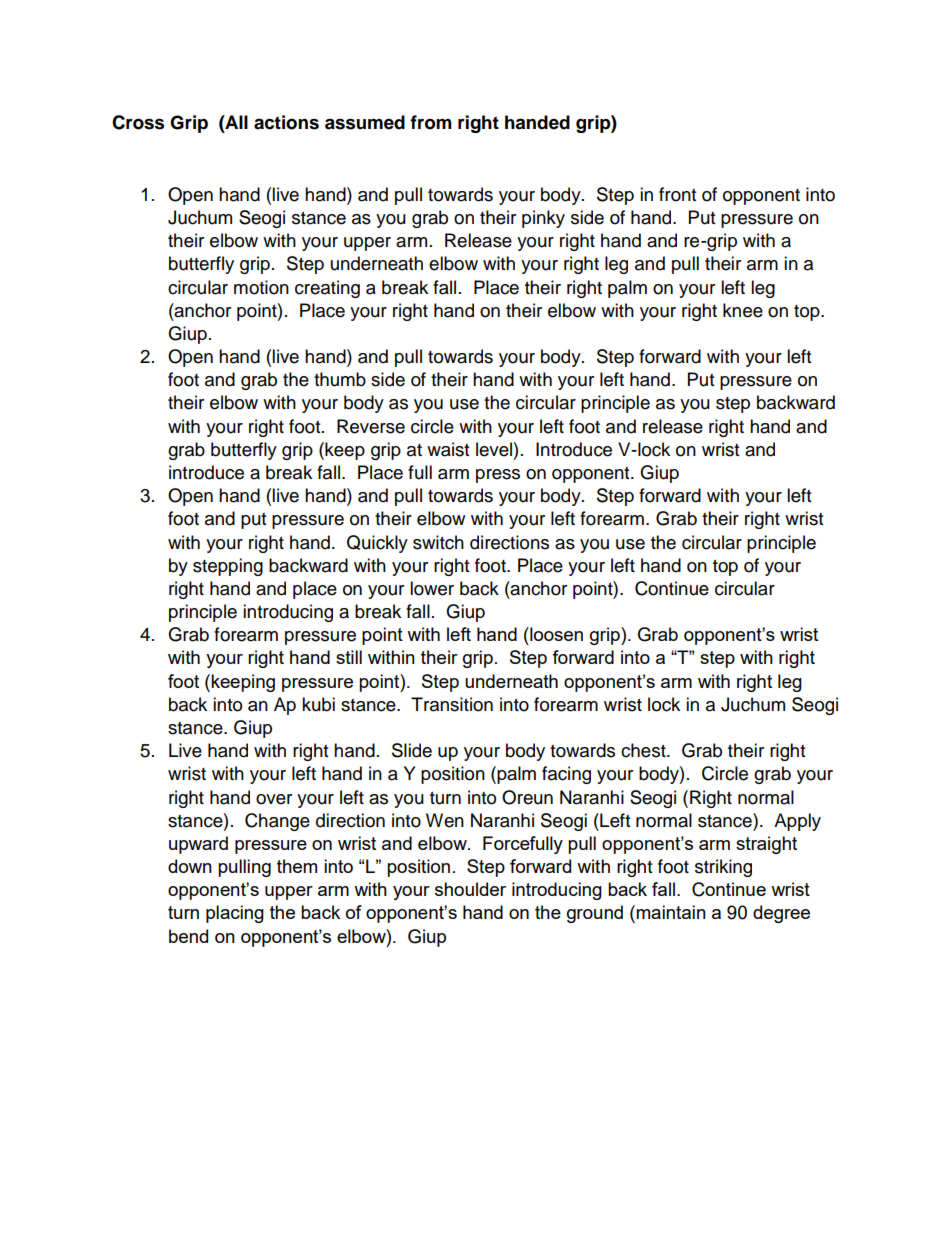 The width and height of the screenshot is (952, 1233). I want to click on loosen, so click(555, 634).
